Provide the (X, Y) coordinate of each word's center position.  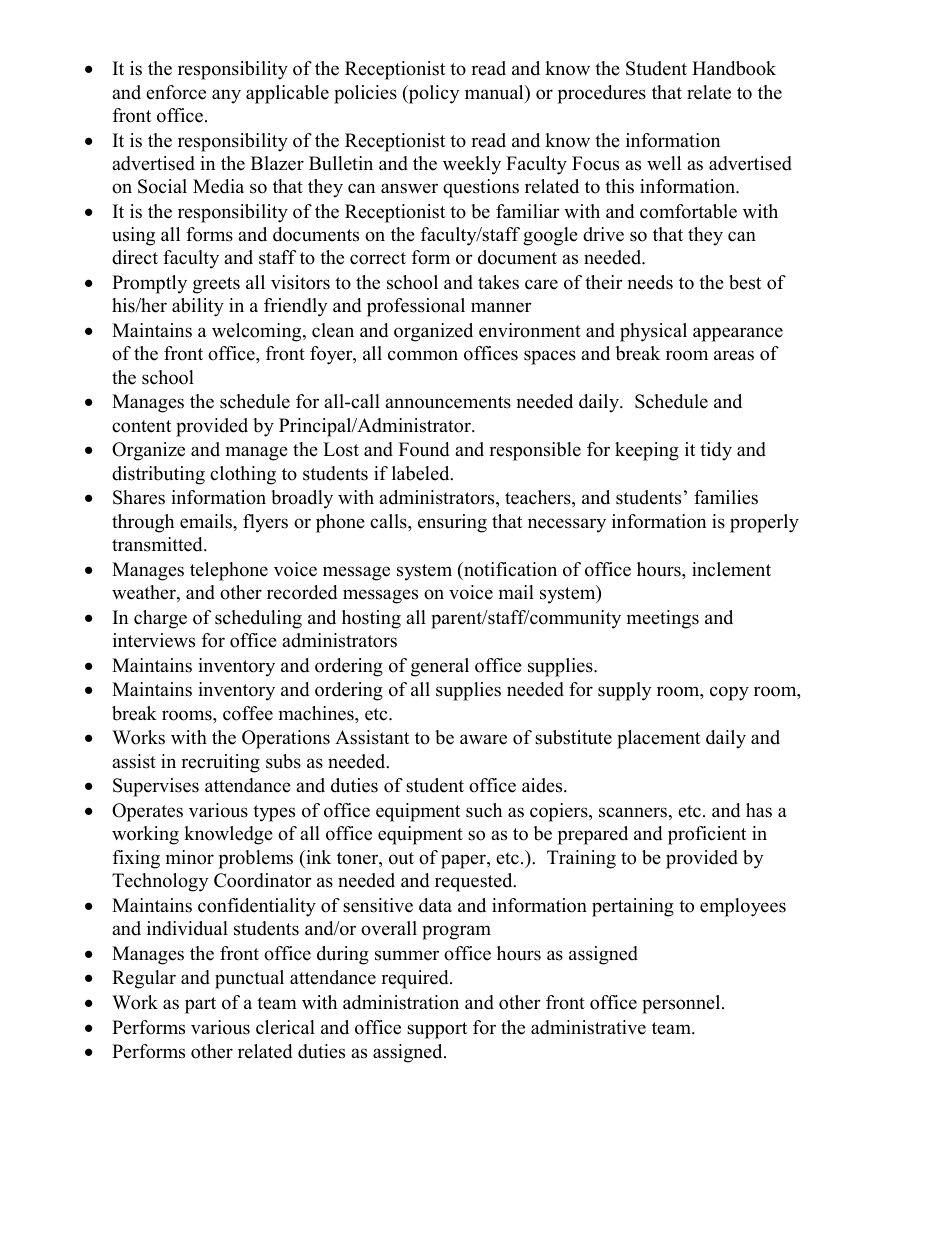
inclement (731, 569)
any (226, 96)
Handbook (734, 68)
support (437, 1030)
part (200, 1005)
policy (432, 94)
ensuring (452, 523)
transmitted (158, 544)
